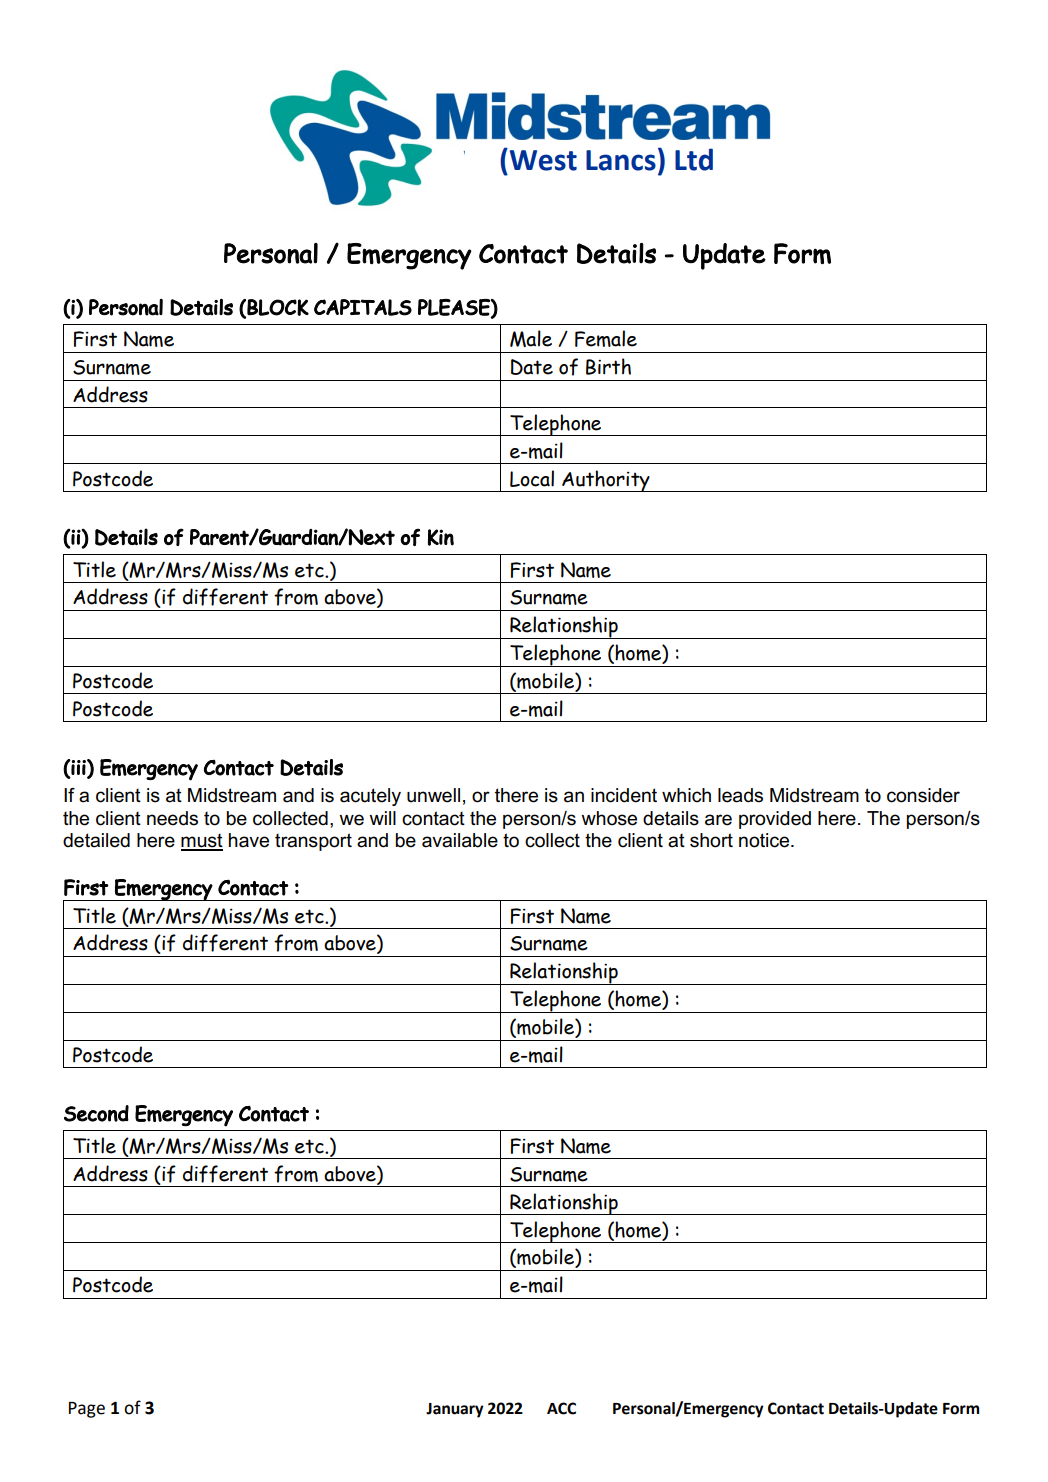  What do you see at coordinates (172, 818) in the screenshot?
I see `needs` at bounding box center [172, 818].
